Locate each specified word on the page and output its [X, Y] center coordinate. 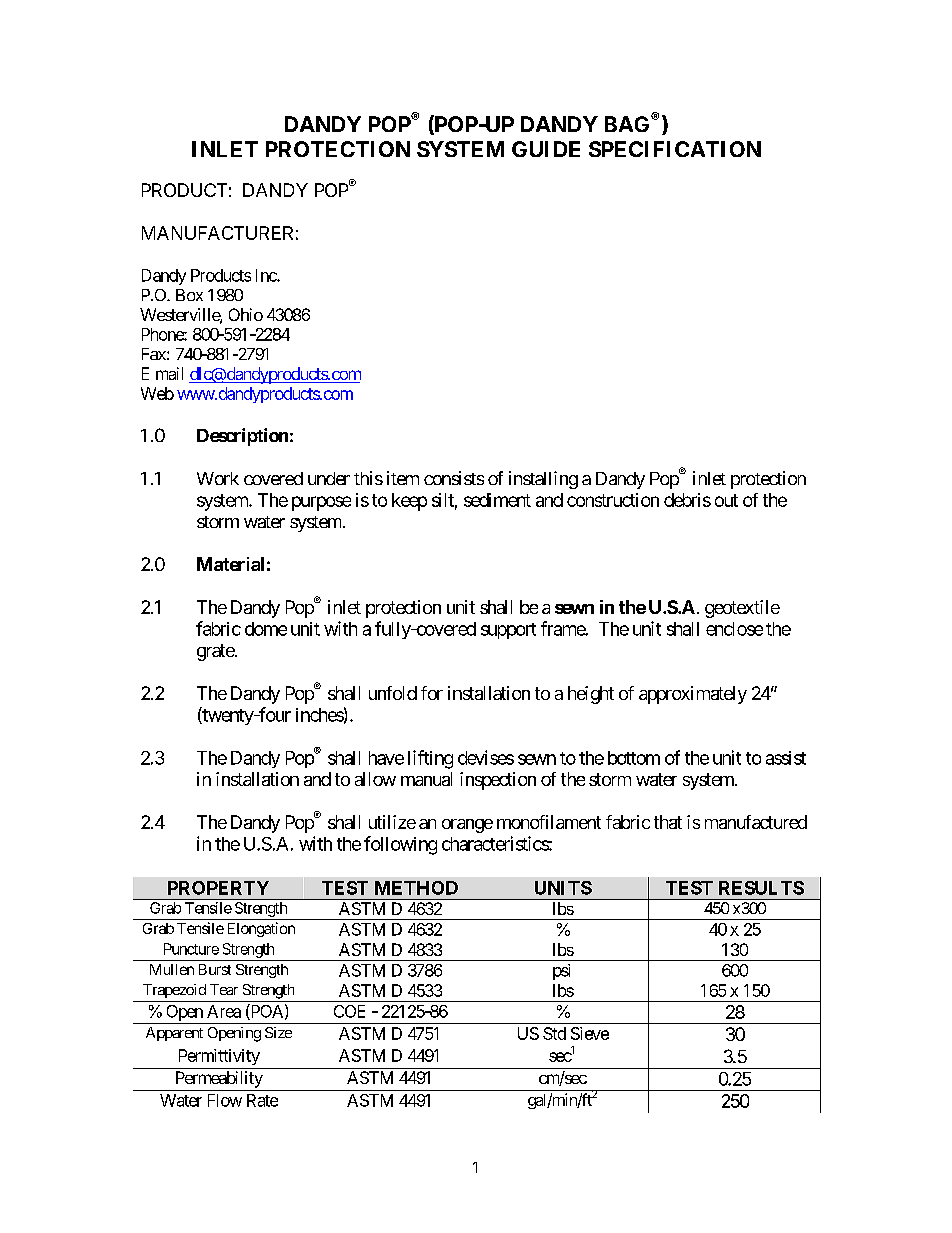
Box [189, 295]
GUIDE [546, 149]
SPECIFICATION [675, 149]
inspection [498, 781]
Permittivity [219, 1057]
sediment [497, 500]
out [726, 500]
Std [554, 1033]
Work [218, 478]
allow [375, 779]
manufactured [756, 822]
